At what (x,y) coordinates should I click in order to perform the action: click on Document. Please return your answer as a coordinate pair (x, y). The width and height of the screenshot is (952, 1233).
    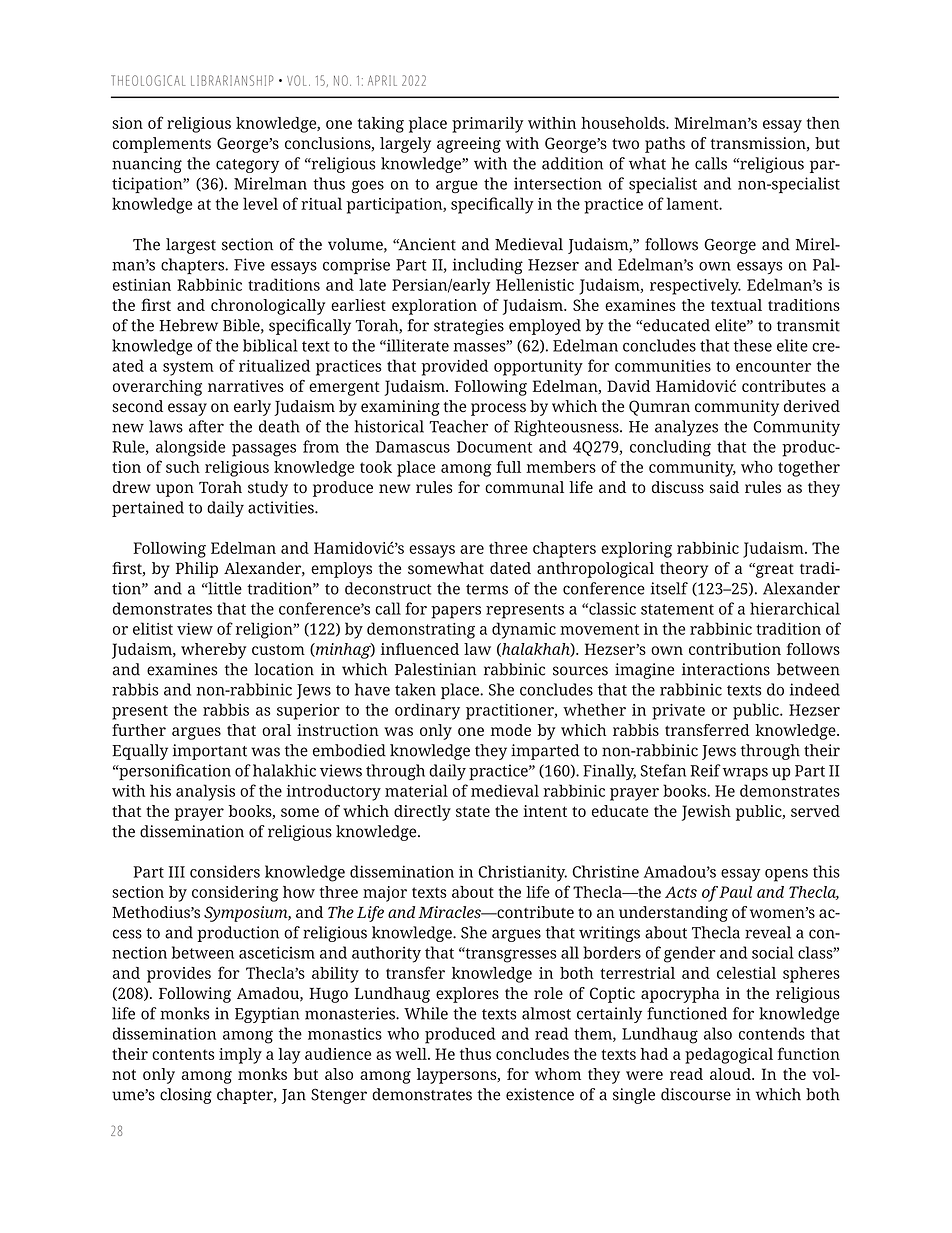
    Looking at the image, I should click on (494, 447).
